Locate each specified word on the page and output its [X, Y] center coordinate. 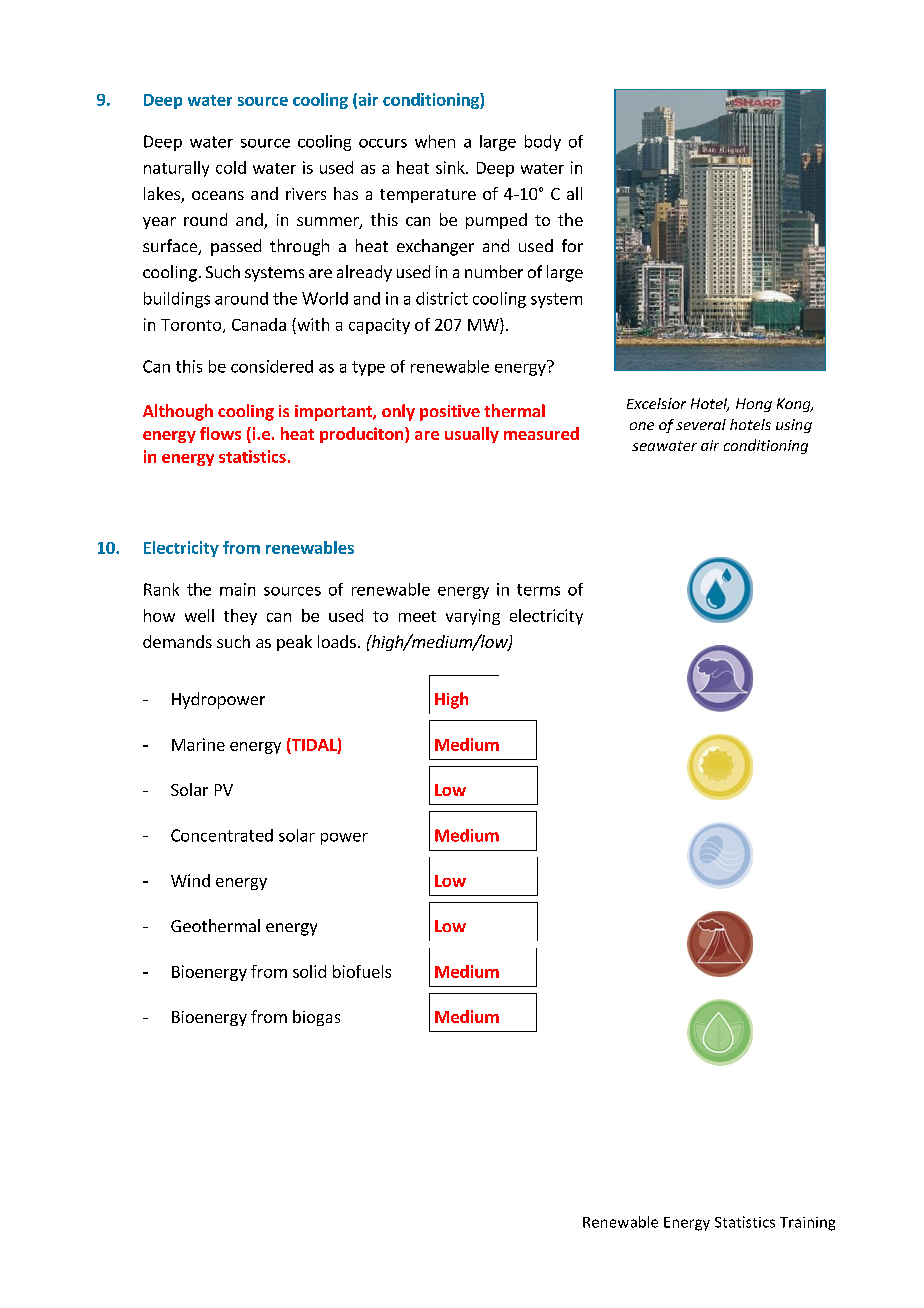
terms [538, 590]
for [572, 245]
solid [309, 971]
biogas [316, 1018]
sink [451, 167]
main [237, 589]
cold [231, 167]
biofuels [362, 971]
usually [472, 435]
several [701, 424]
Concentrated [222, 835]
